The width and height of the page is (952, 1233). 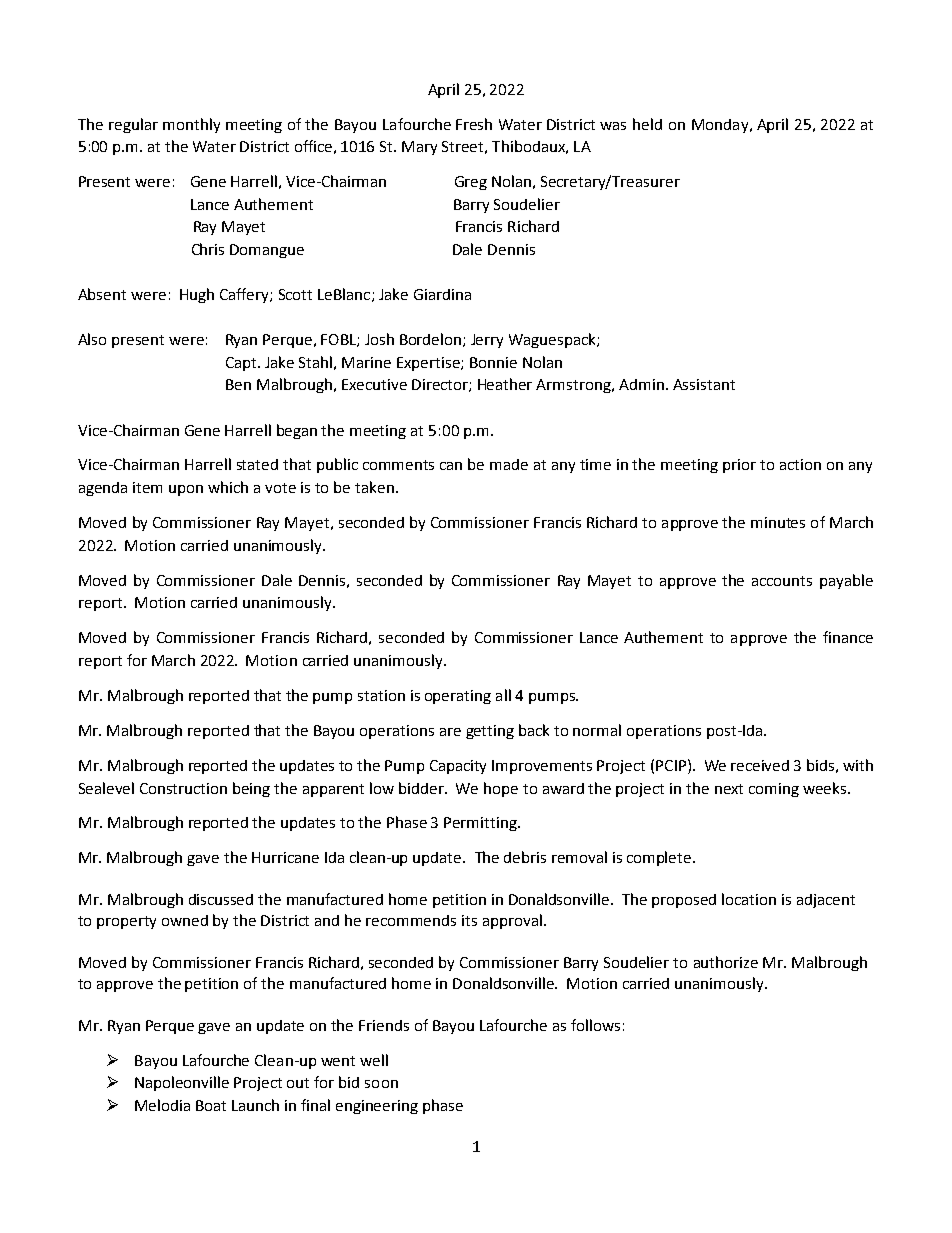 What do you see at coordinates (381, 1084) in the page?
I see `soon` at bounding box center [381, 1084].
